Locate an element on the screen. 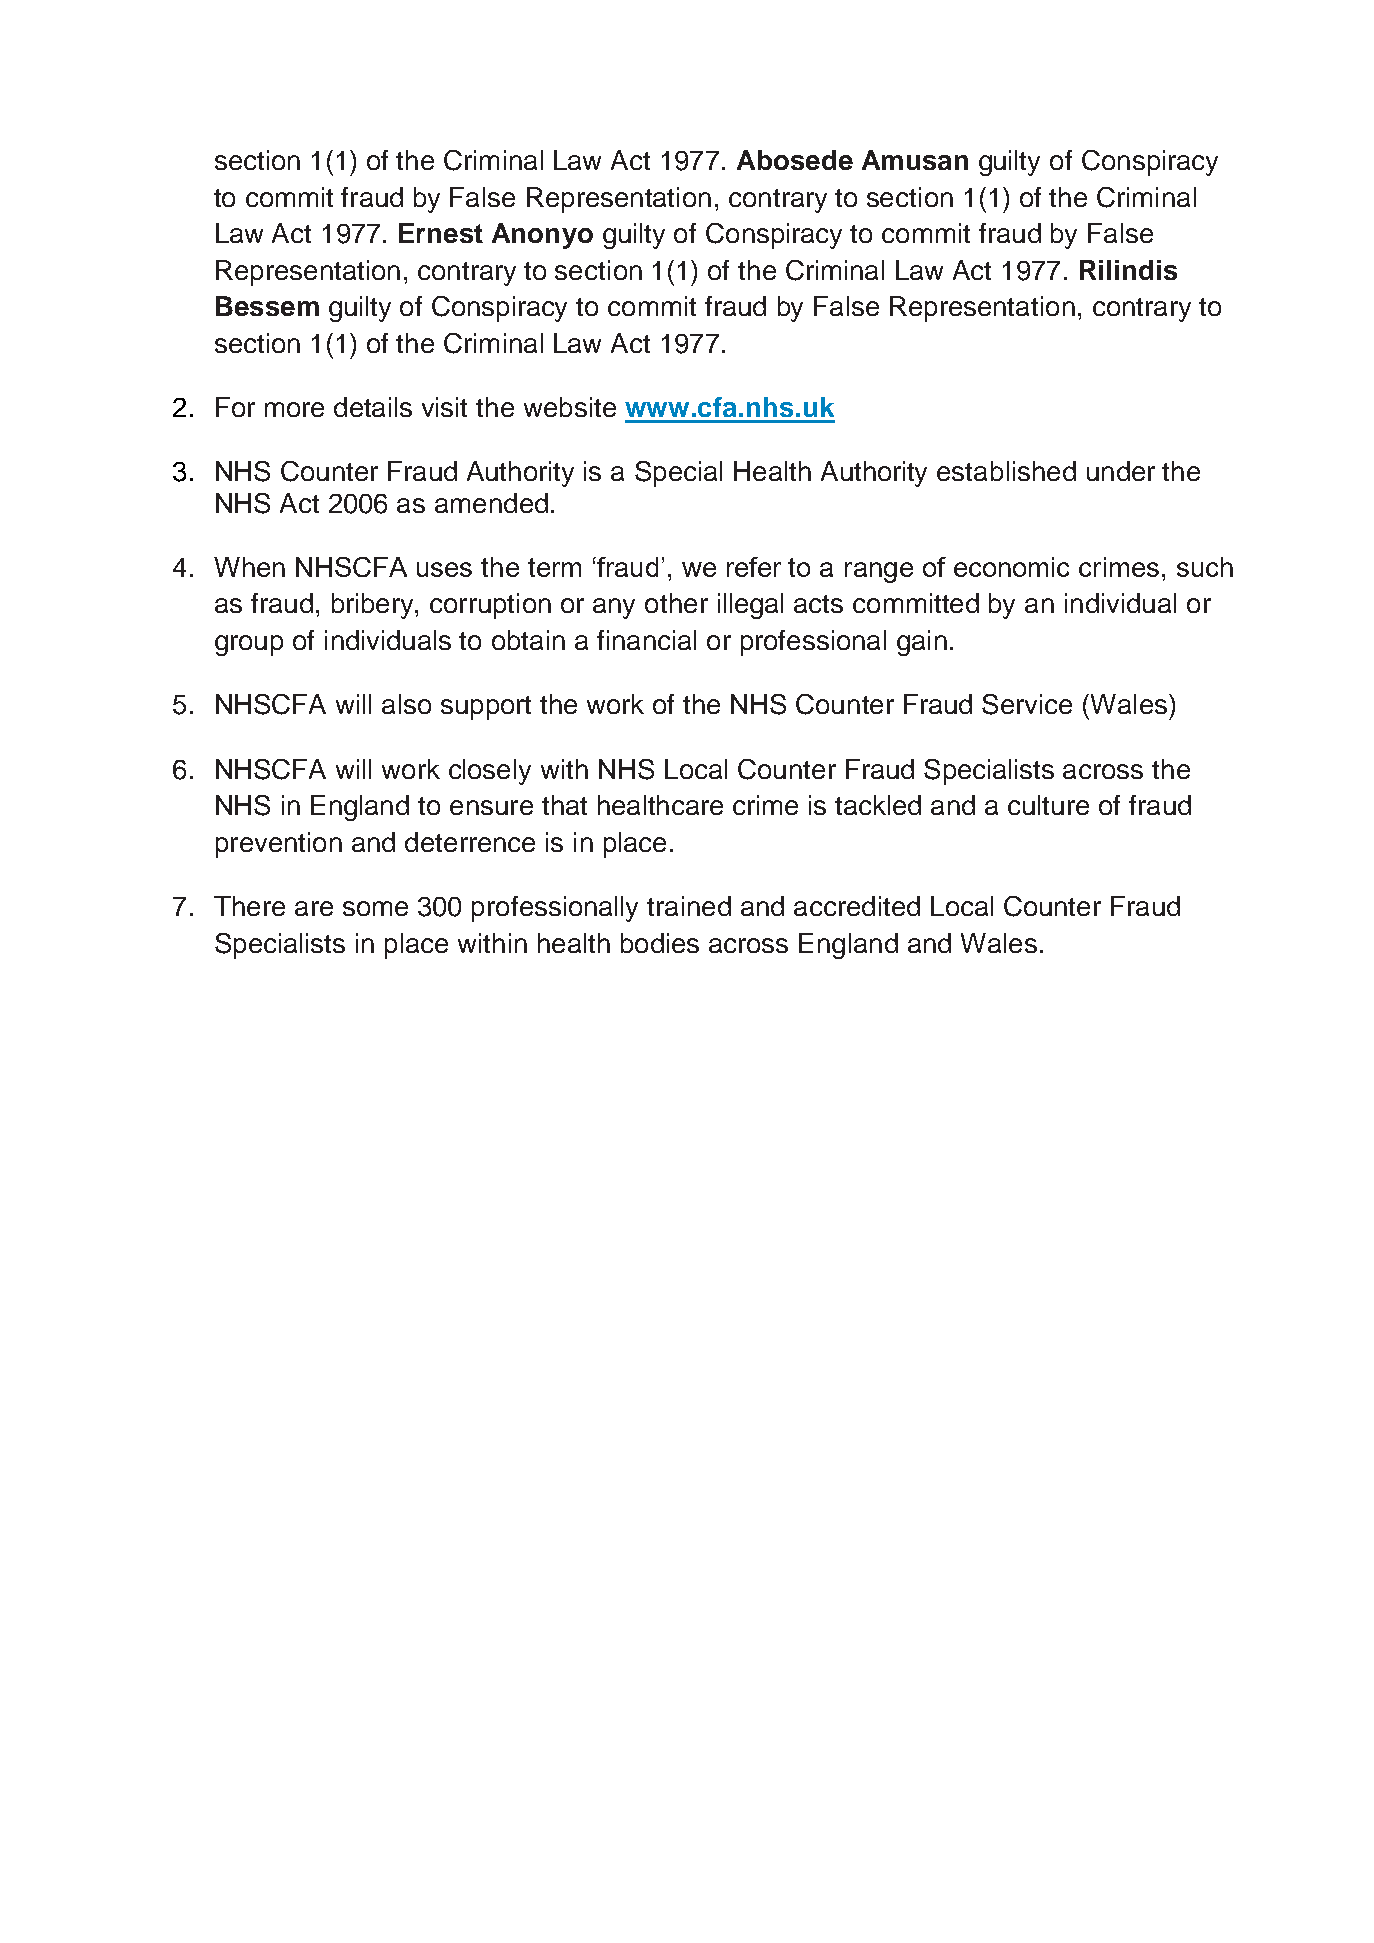 Image resolution: width=1374 pixels, height=1943 pixels. illegal is located at coordinates (750, 606).
